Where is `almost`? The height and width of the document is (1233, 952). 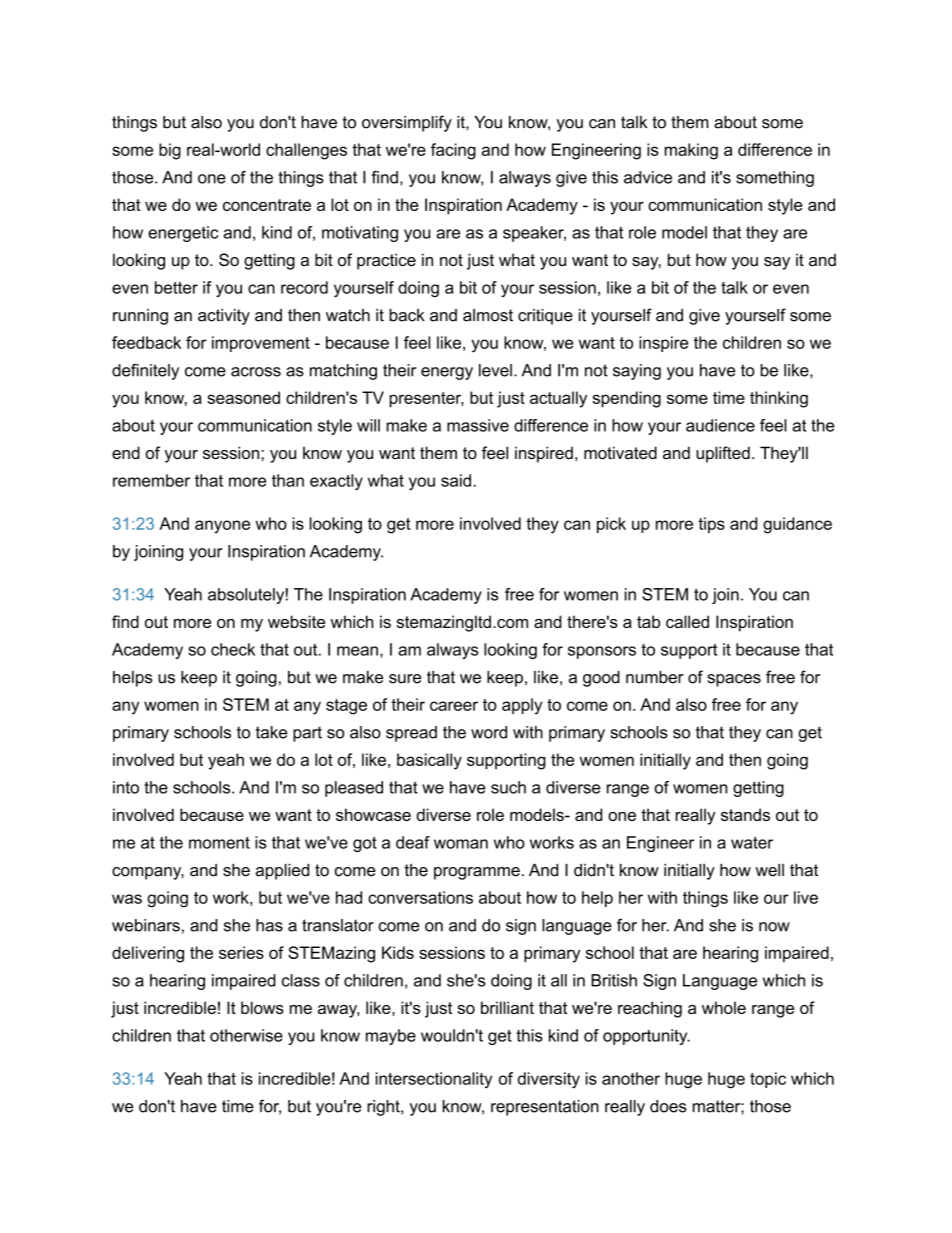 almost is located at coordinates (488, 315).
